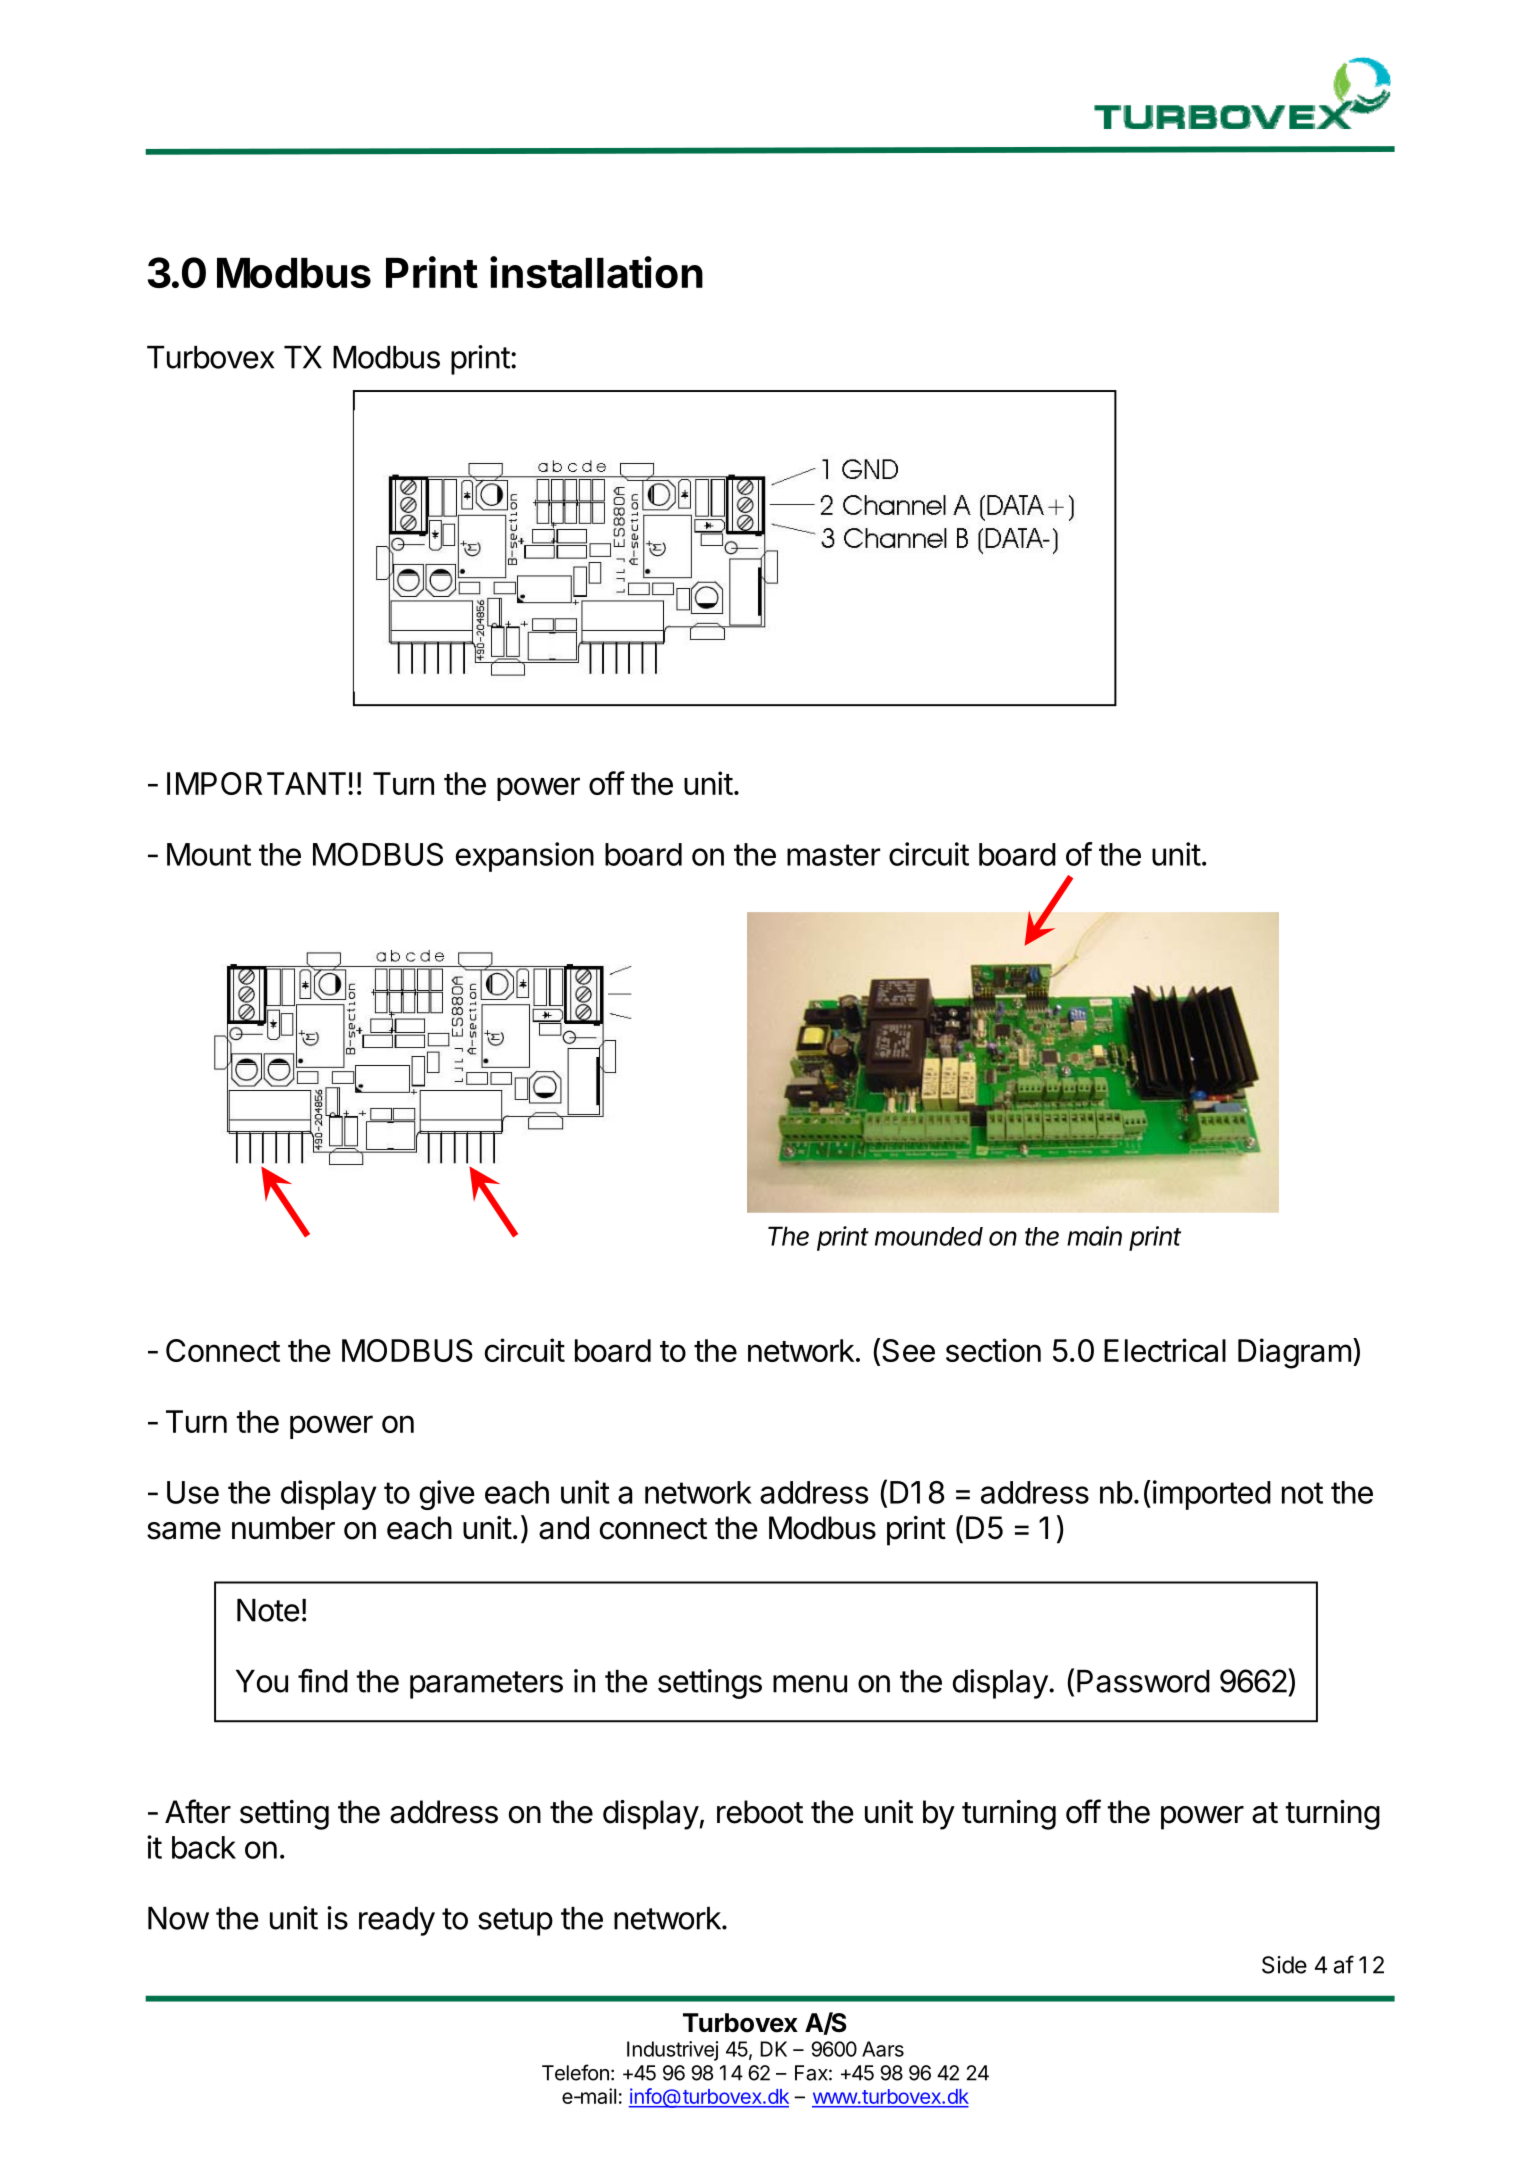  Describe the element at coordinates (883, 2049) in the screenshot. I see `Aars` at that location.
